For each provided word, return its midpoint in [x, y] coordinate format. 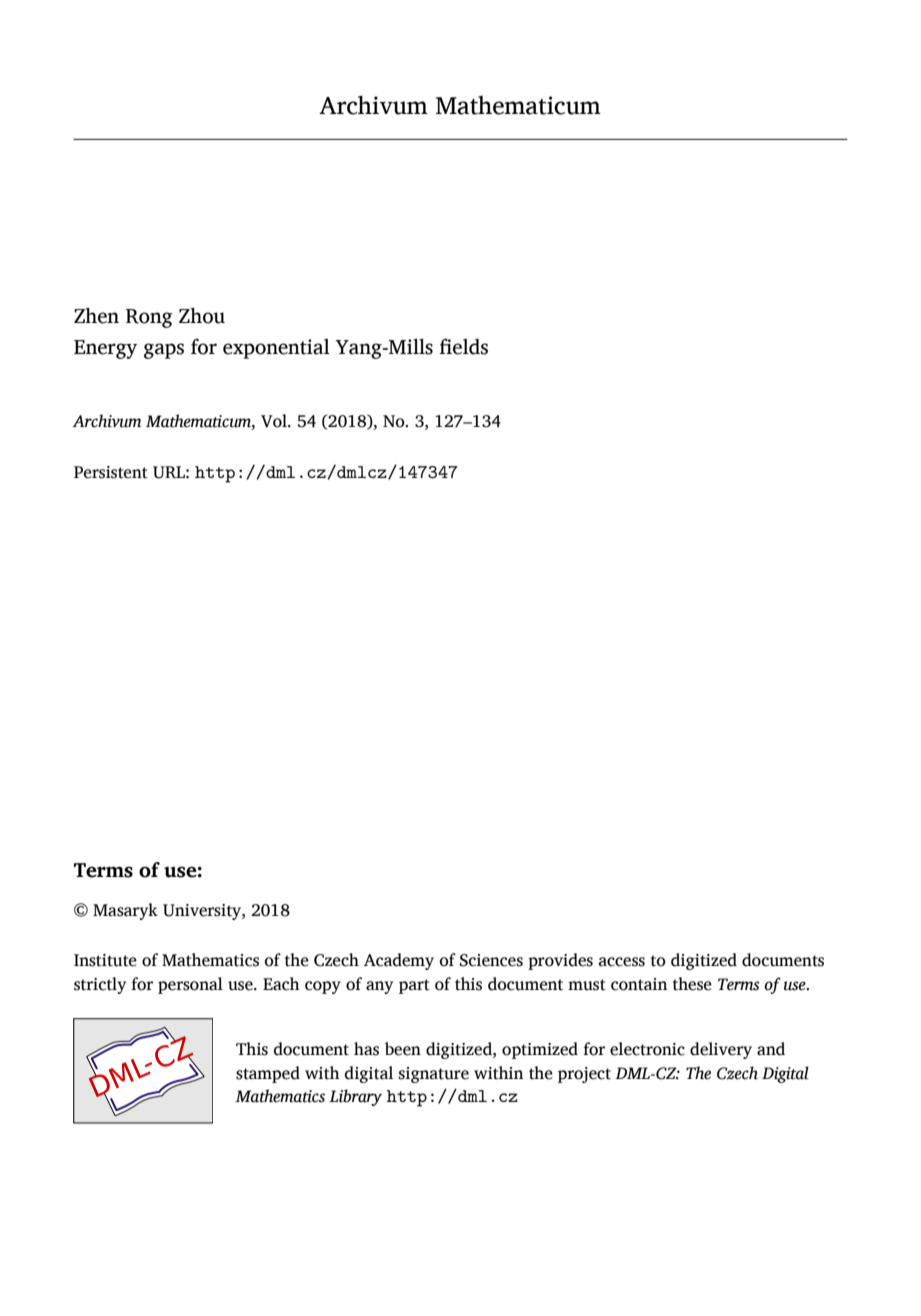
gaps [164, 351]
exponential [276, 349]
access [622, 962]
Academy [399, 961]
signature [433, 1075]
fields [464, 347]
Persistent [111, 472]
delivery [721, 1050]
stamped [268, 1074]
